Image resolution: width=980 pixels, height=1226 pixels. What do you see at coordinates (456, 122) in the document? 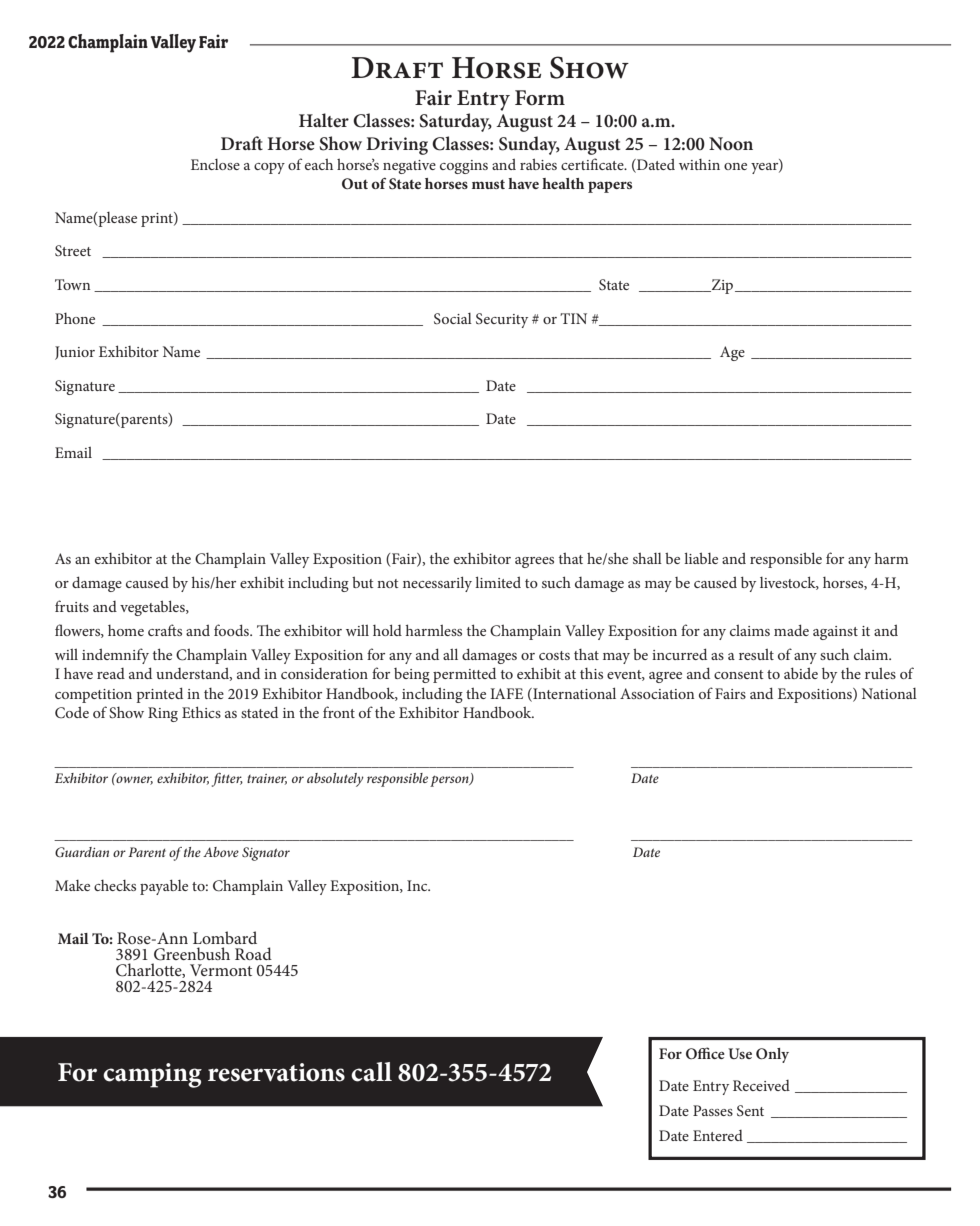
I see `Saturday` at bounding box center [456, 122].
